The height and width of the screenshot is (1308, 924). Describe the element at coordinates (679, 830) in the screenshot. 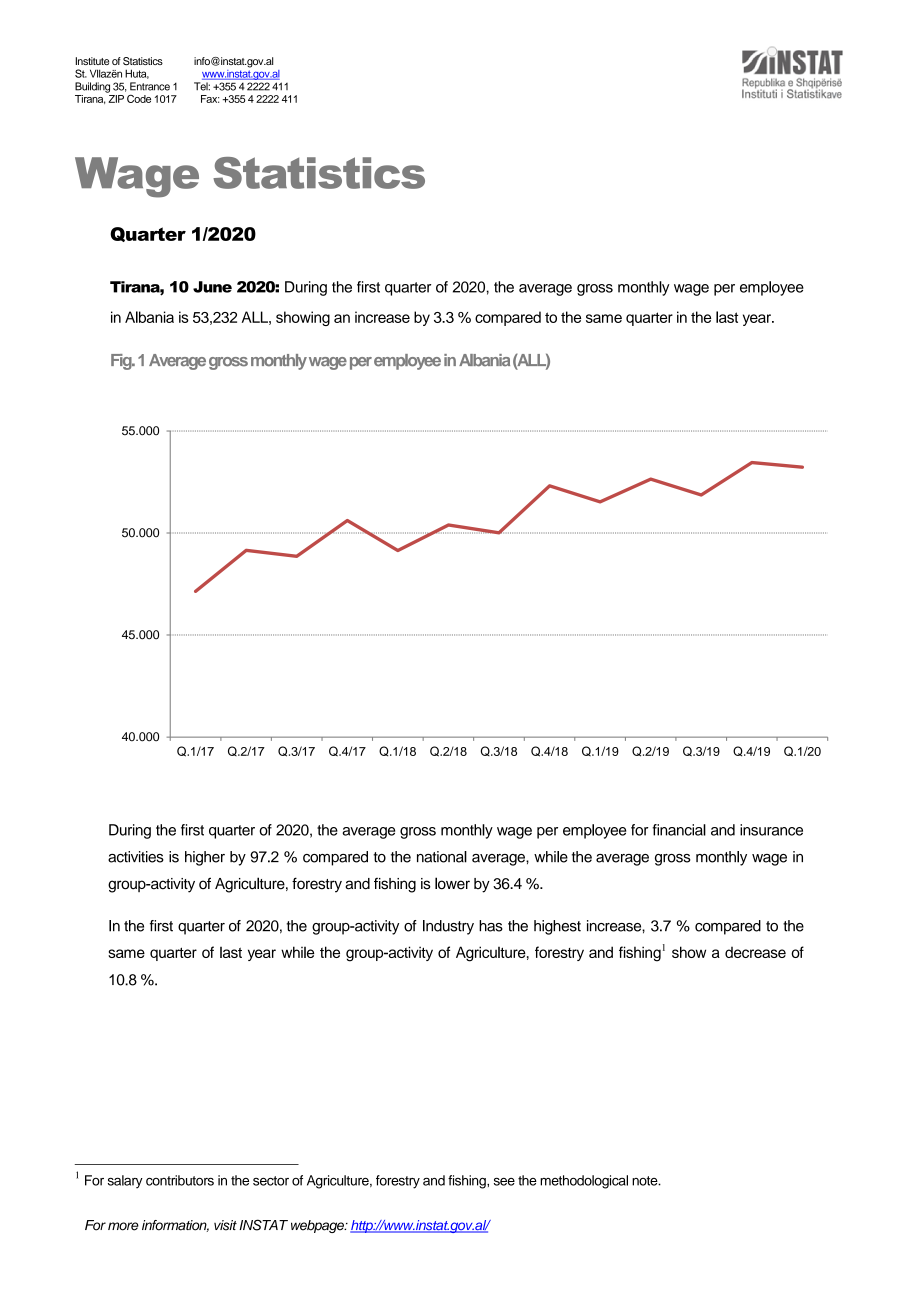

I see `financial` at that location.
